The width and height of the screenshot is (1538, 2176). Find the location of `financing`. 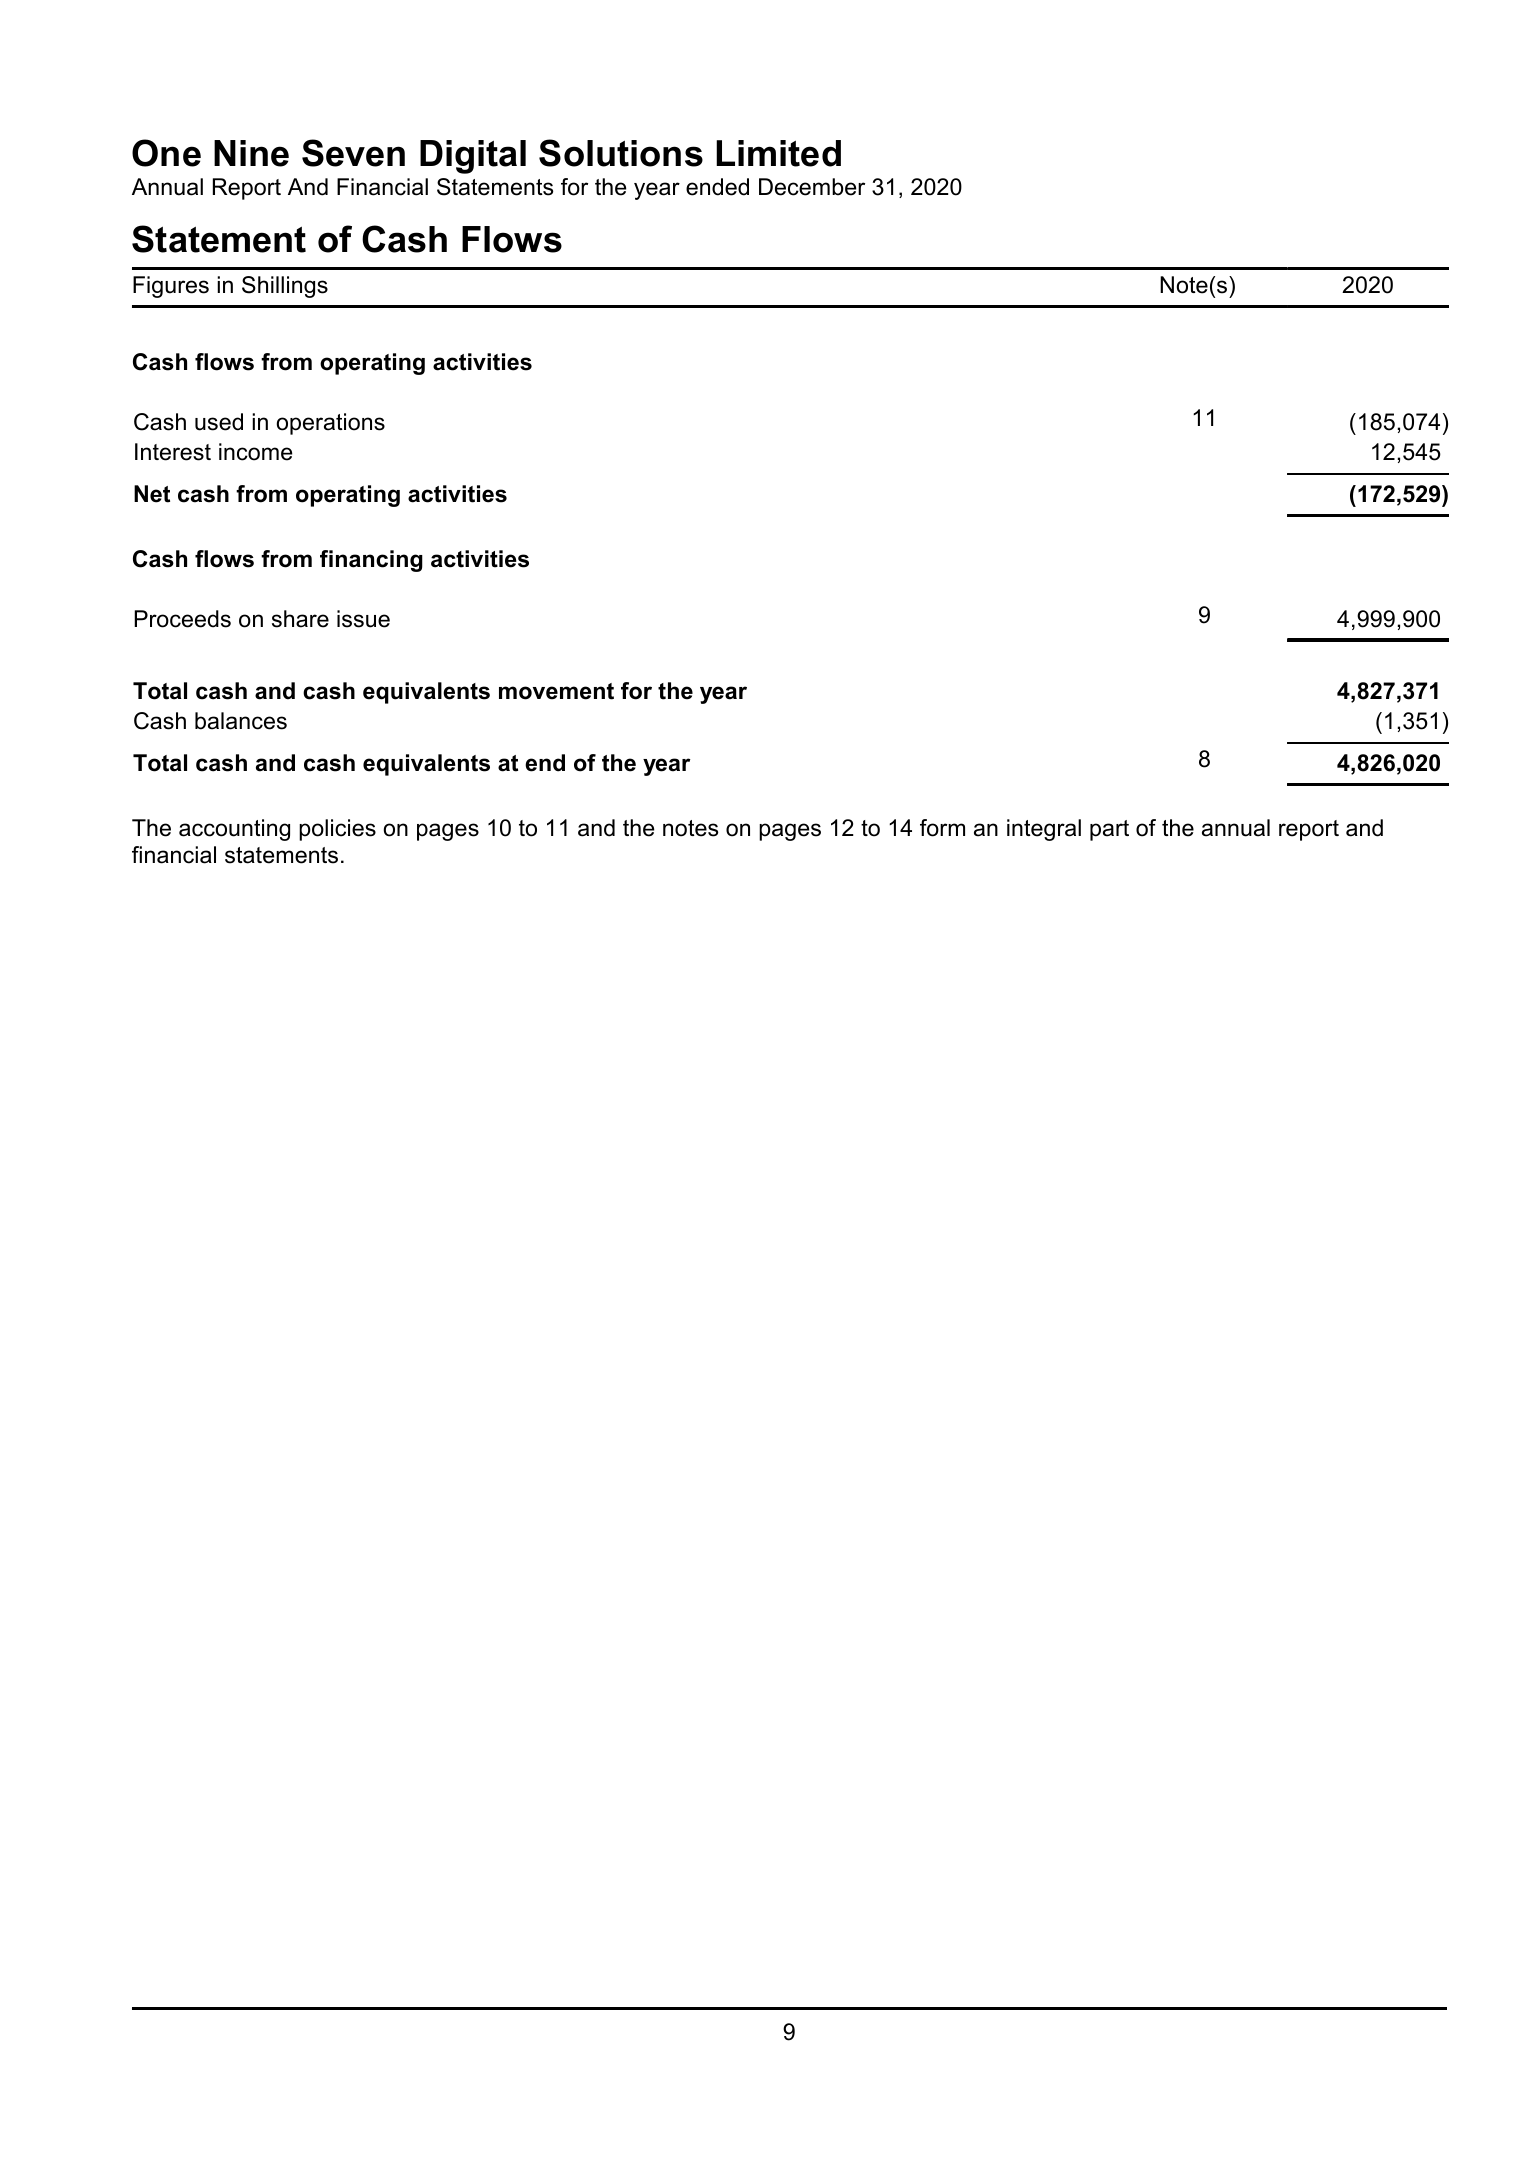

financing is located at coordinates (371, 561).
